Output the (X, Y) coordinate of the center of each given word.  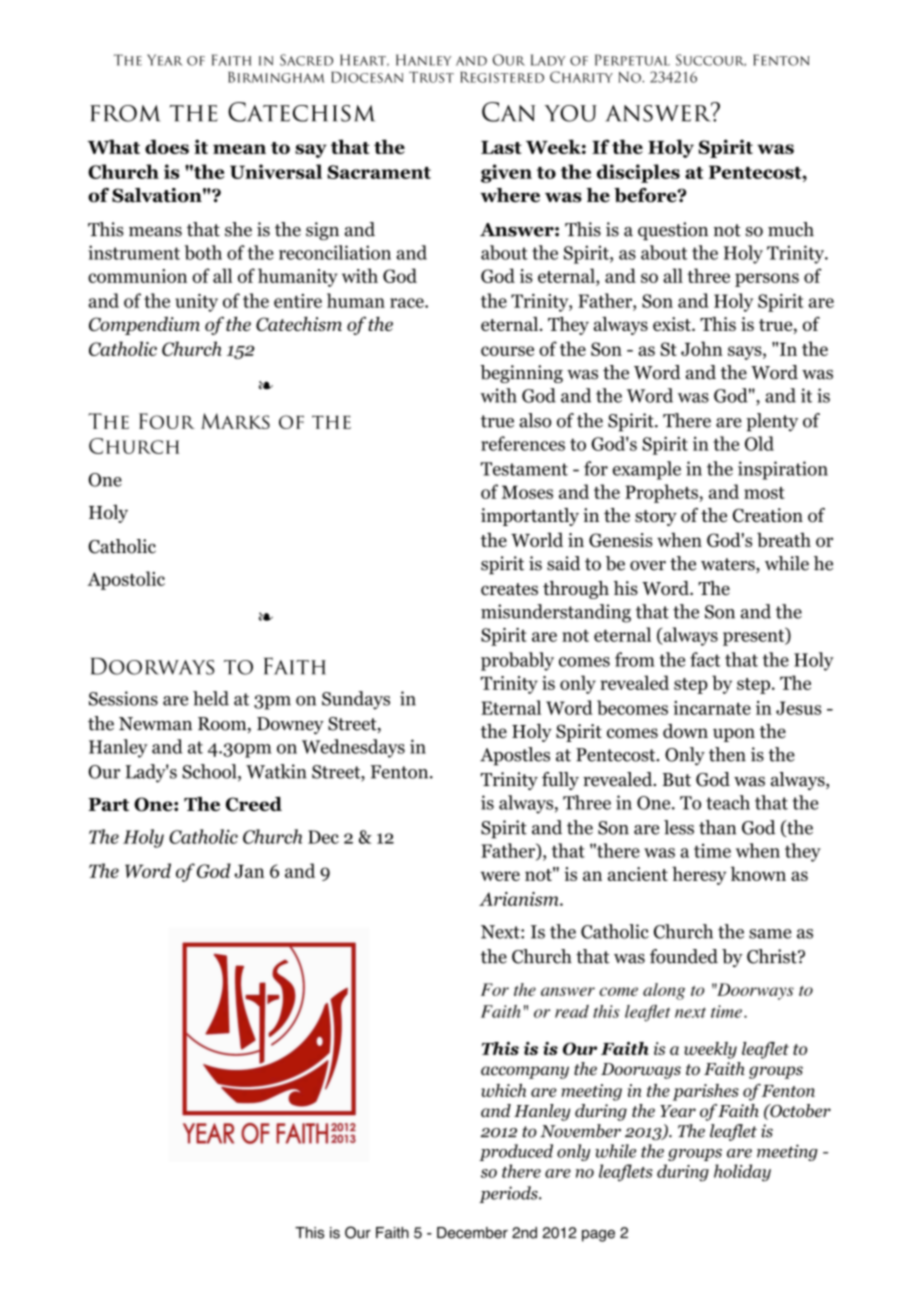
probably (517, 661)
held (211, 698)
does (167, 146)
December (472, 1233)
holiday (742, 1173)
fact (705, 659)
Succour (711, 60)
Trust (431, 77)
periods (509, 1194)
